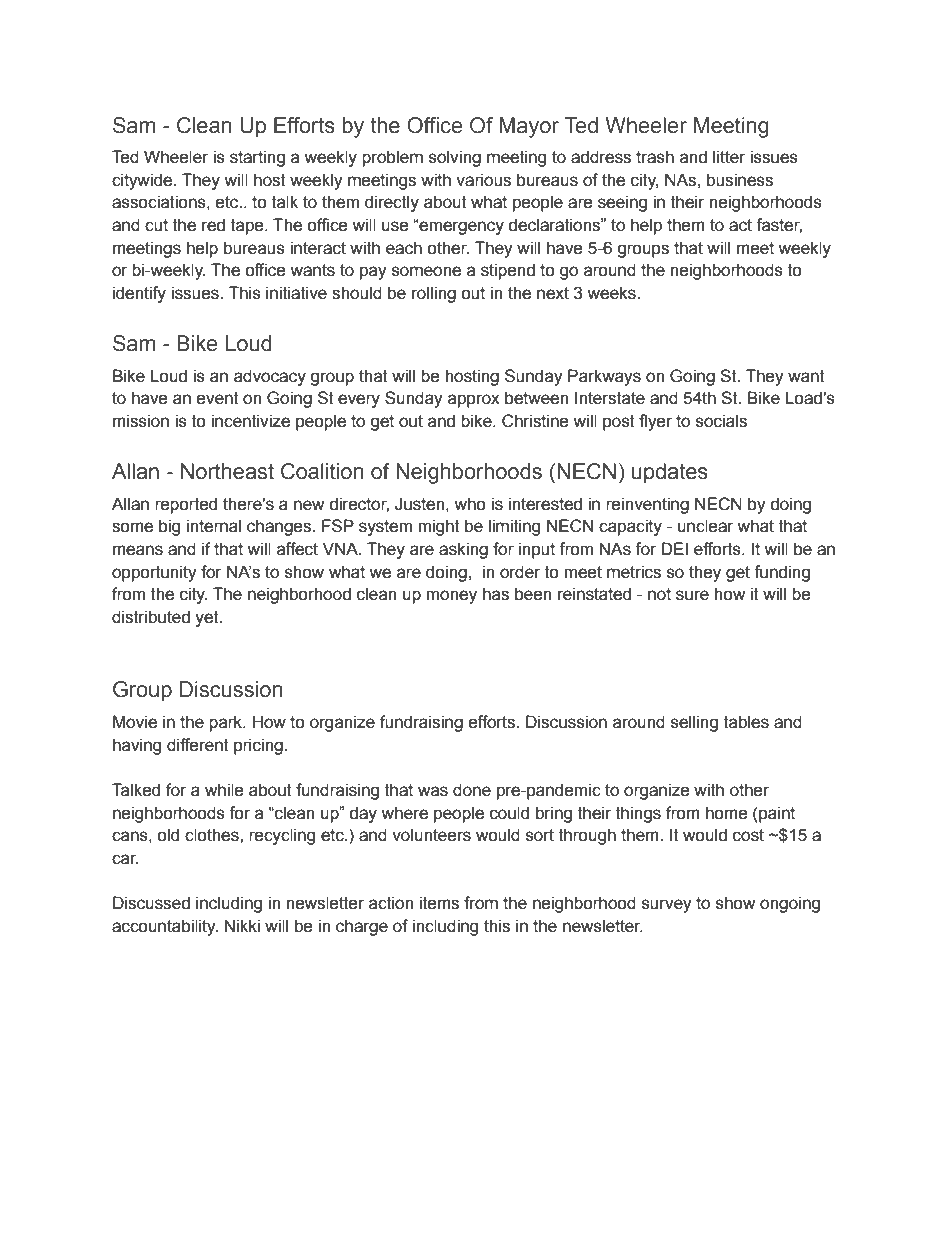  Describe the element at coordinates (729, 157) in the screenshot. I see `litter` at that location.
